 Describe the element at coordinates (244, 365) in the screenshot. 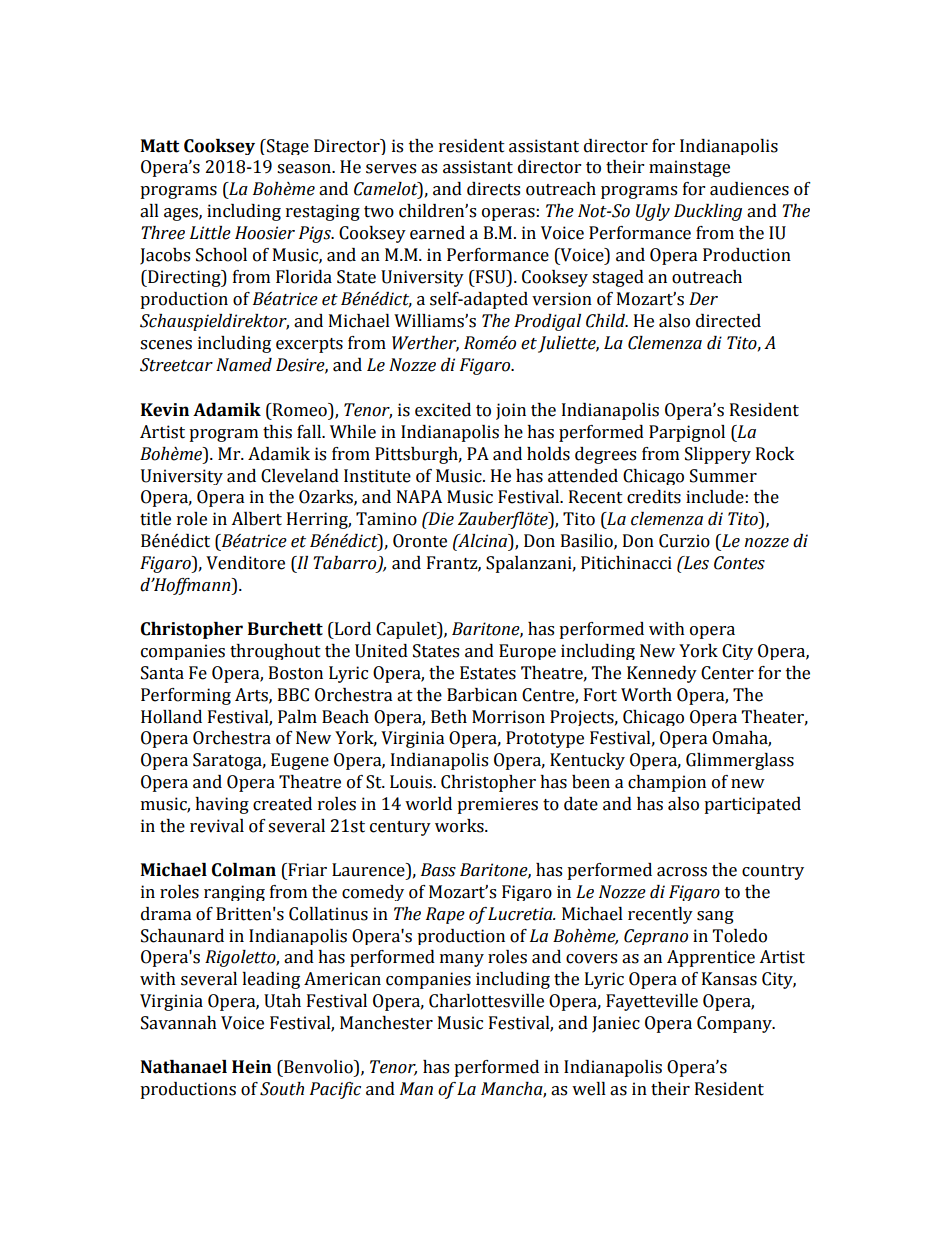

I see `Named` at that location.
